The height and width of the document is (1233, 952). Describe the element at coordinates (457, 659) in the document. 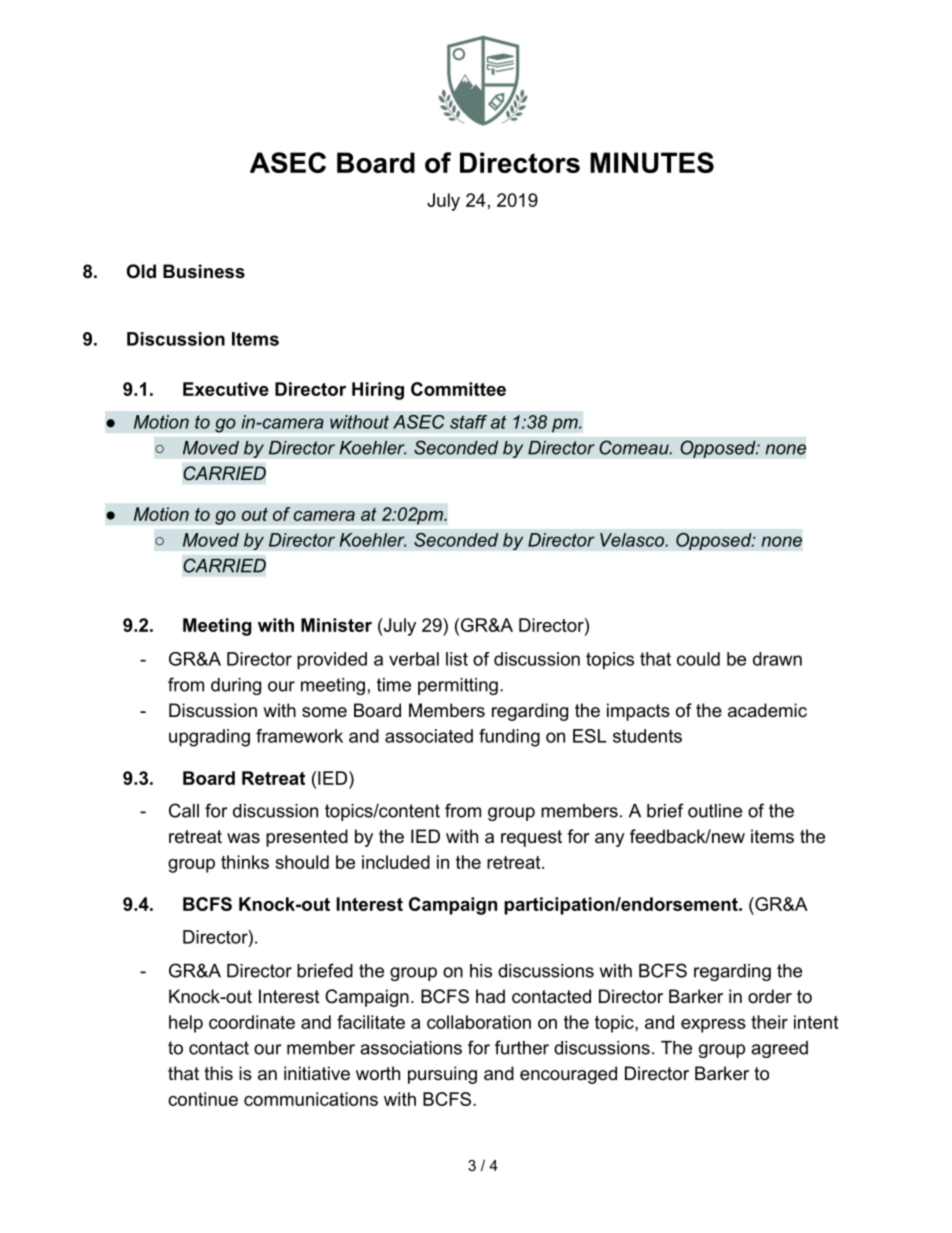

I see `list` at that location.
